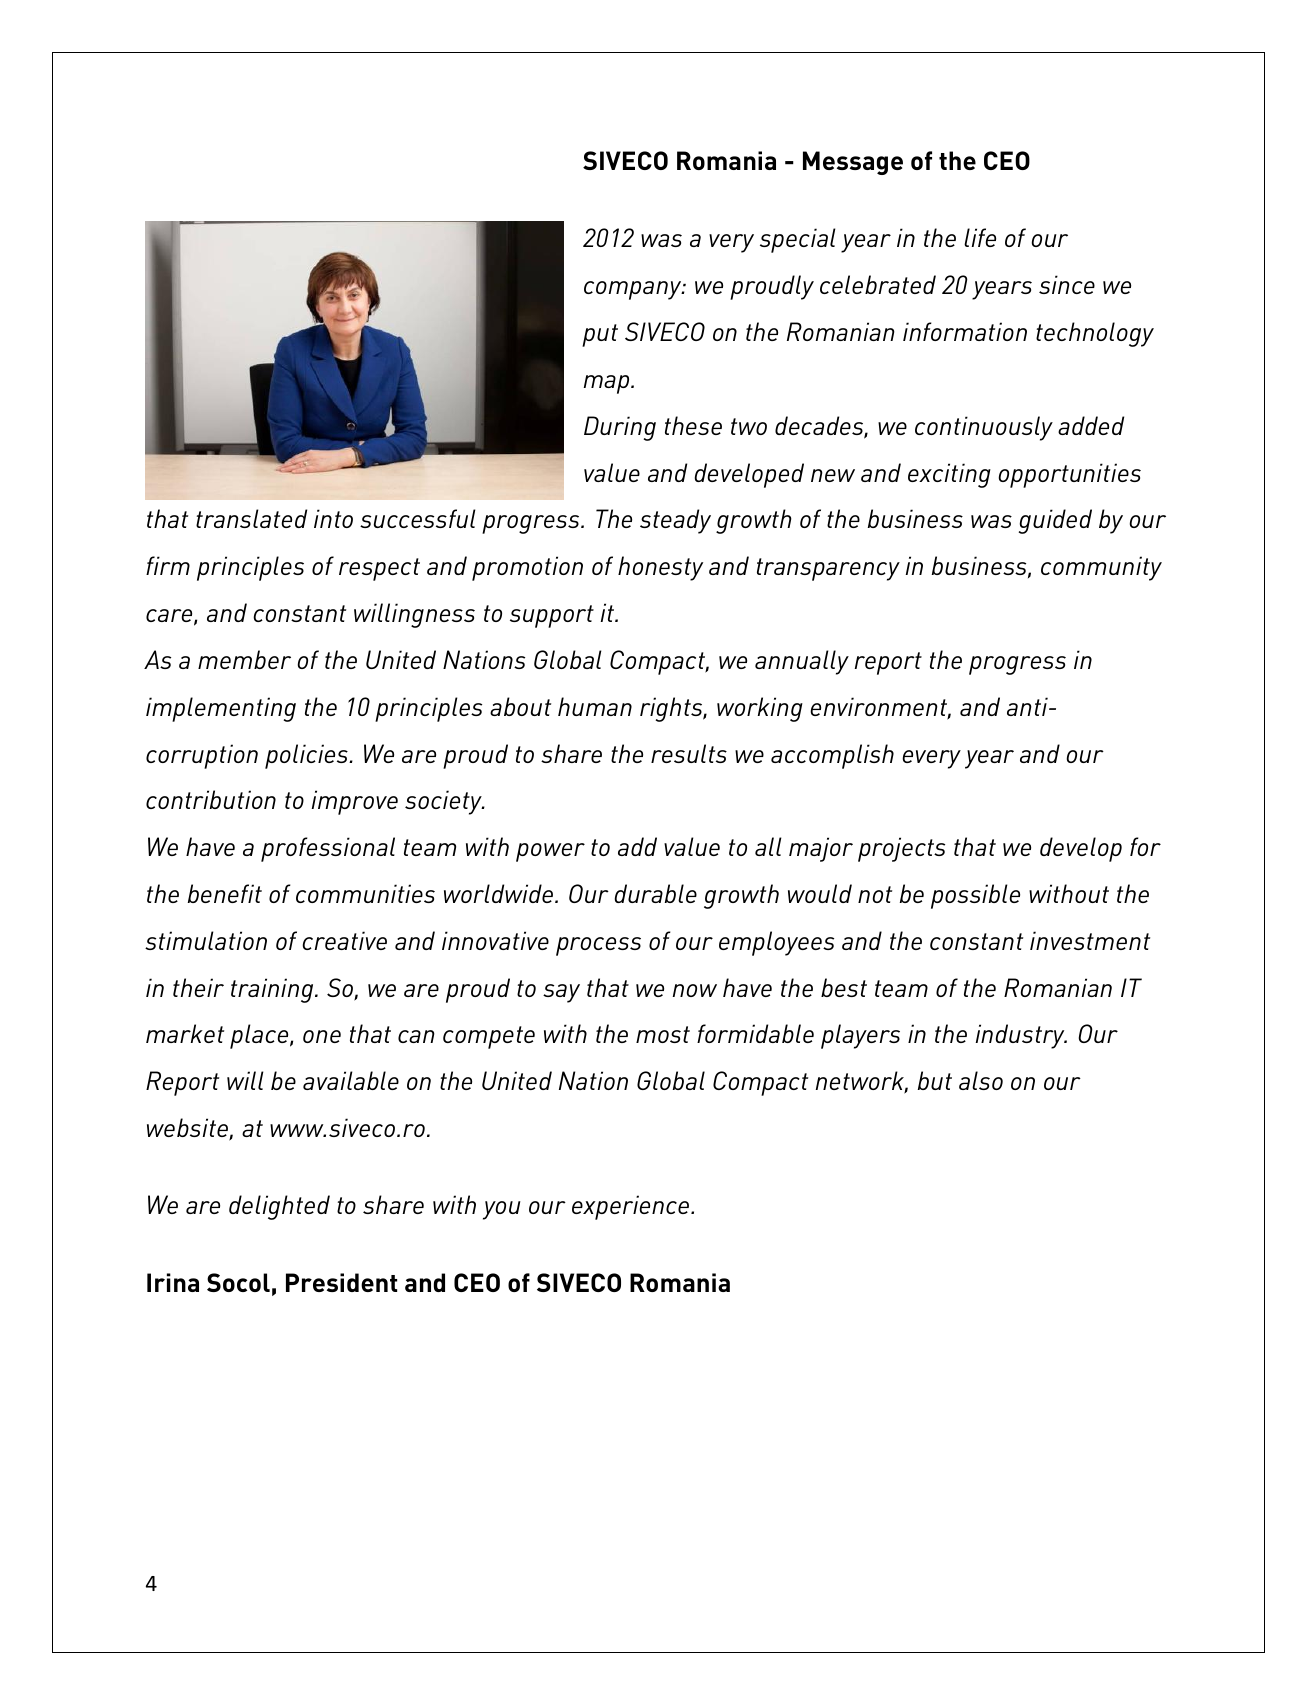 This image has height=1704, width=1316. Describe the element at coordinates (981, 1080) in the image. I see `also` at that location.
